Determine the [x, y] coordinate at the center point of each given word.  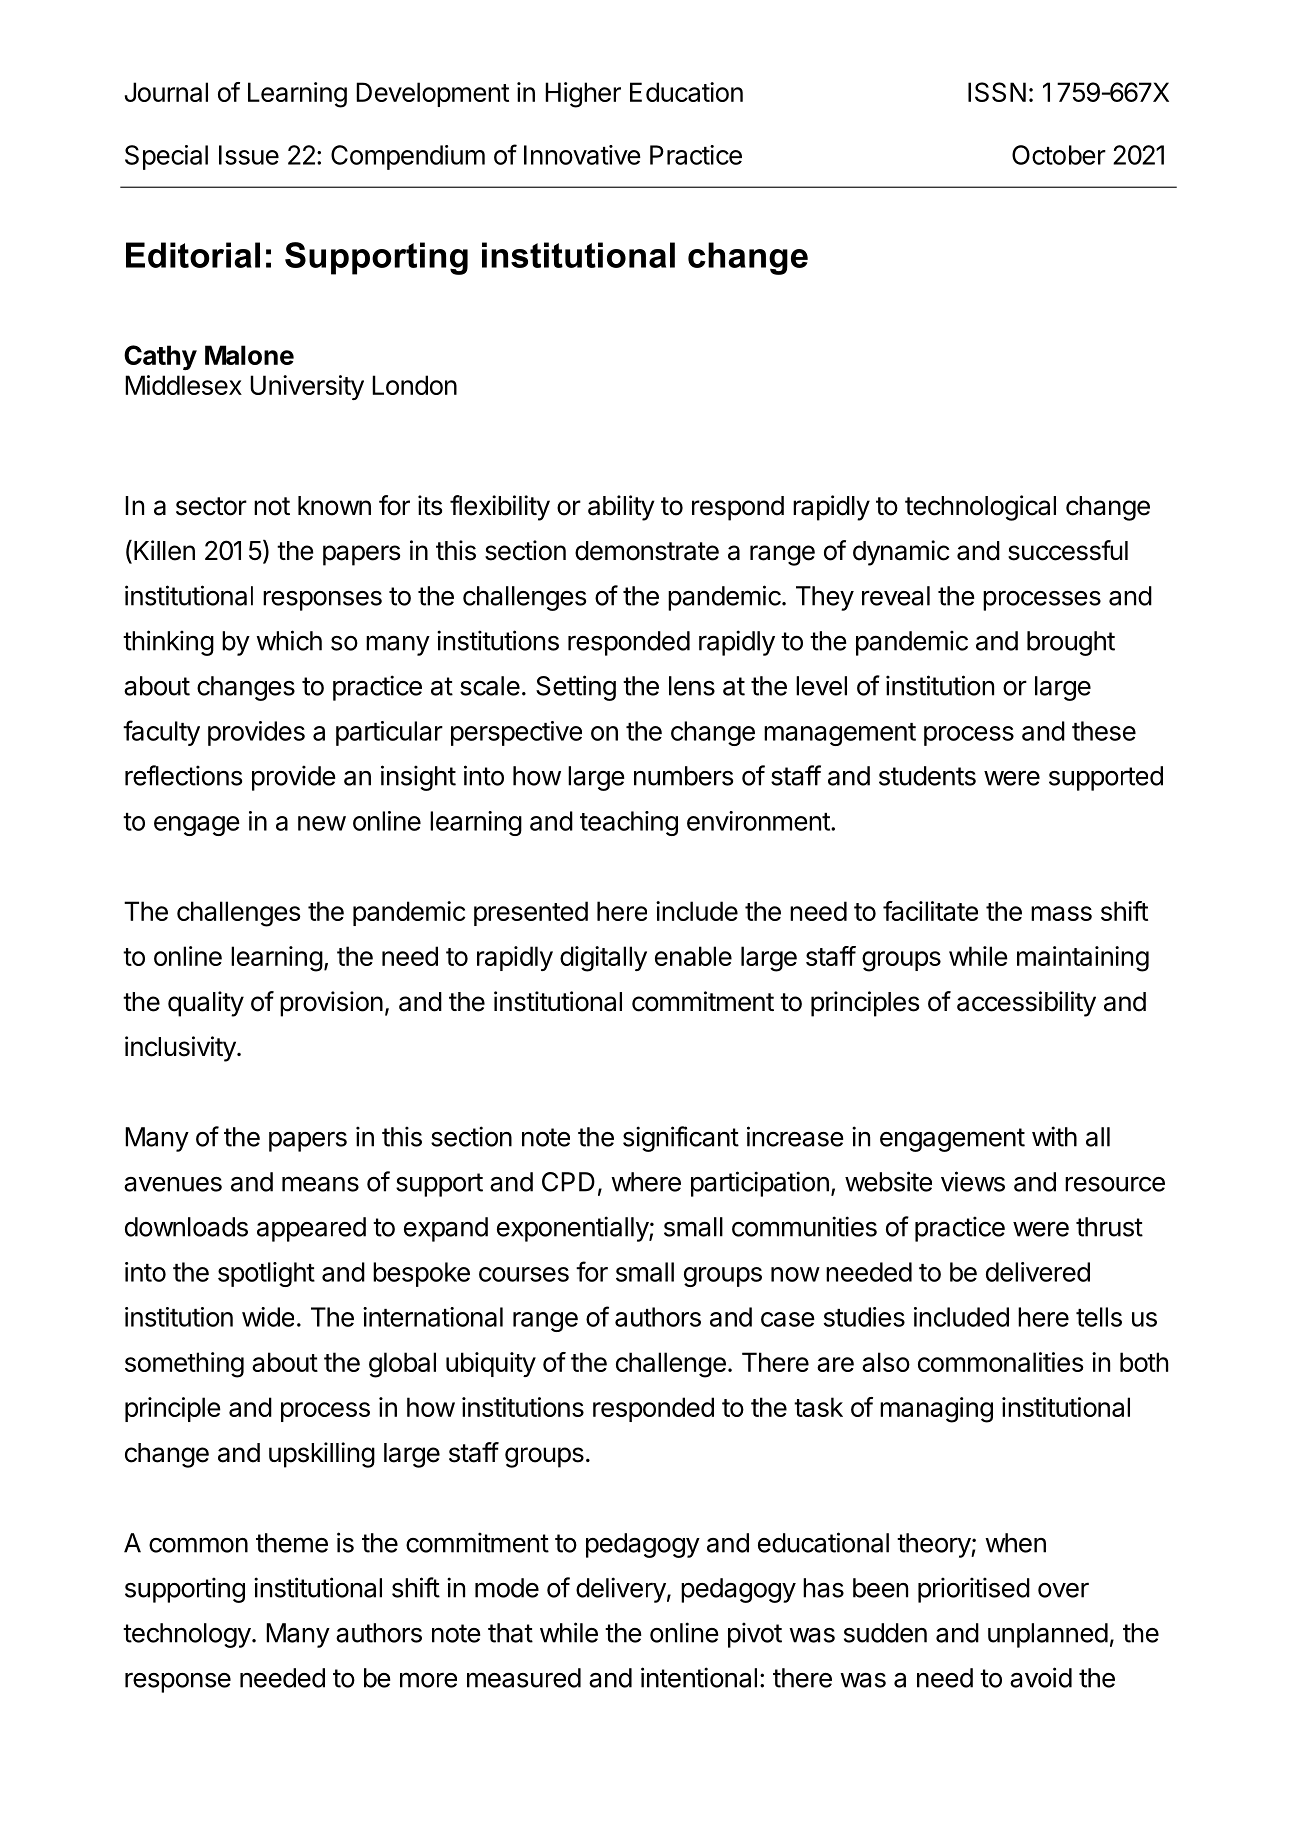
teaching [629, 823]
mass [1061, 913]
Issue [249, 155]
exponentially [573, 1229]
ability [621, 508]
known [334, 506]
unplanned [1048, 1635]
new [322, 823]
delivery [621, 1590]
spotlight [266, 1274]
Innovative [582, 155]
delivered [1038, 1272]
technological [980, 508]
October [1059, 155]
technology [187, 1635]
